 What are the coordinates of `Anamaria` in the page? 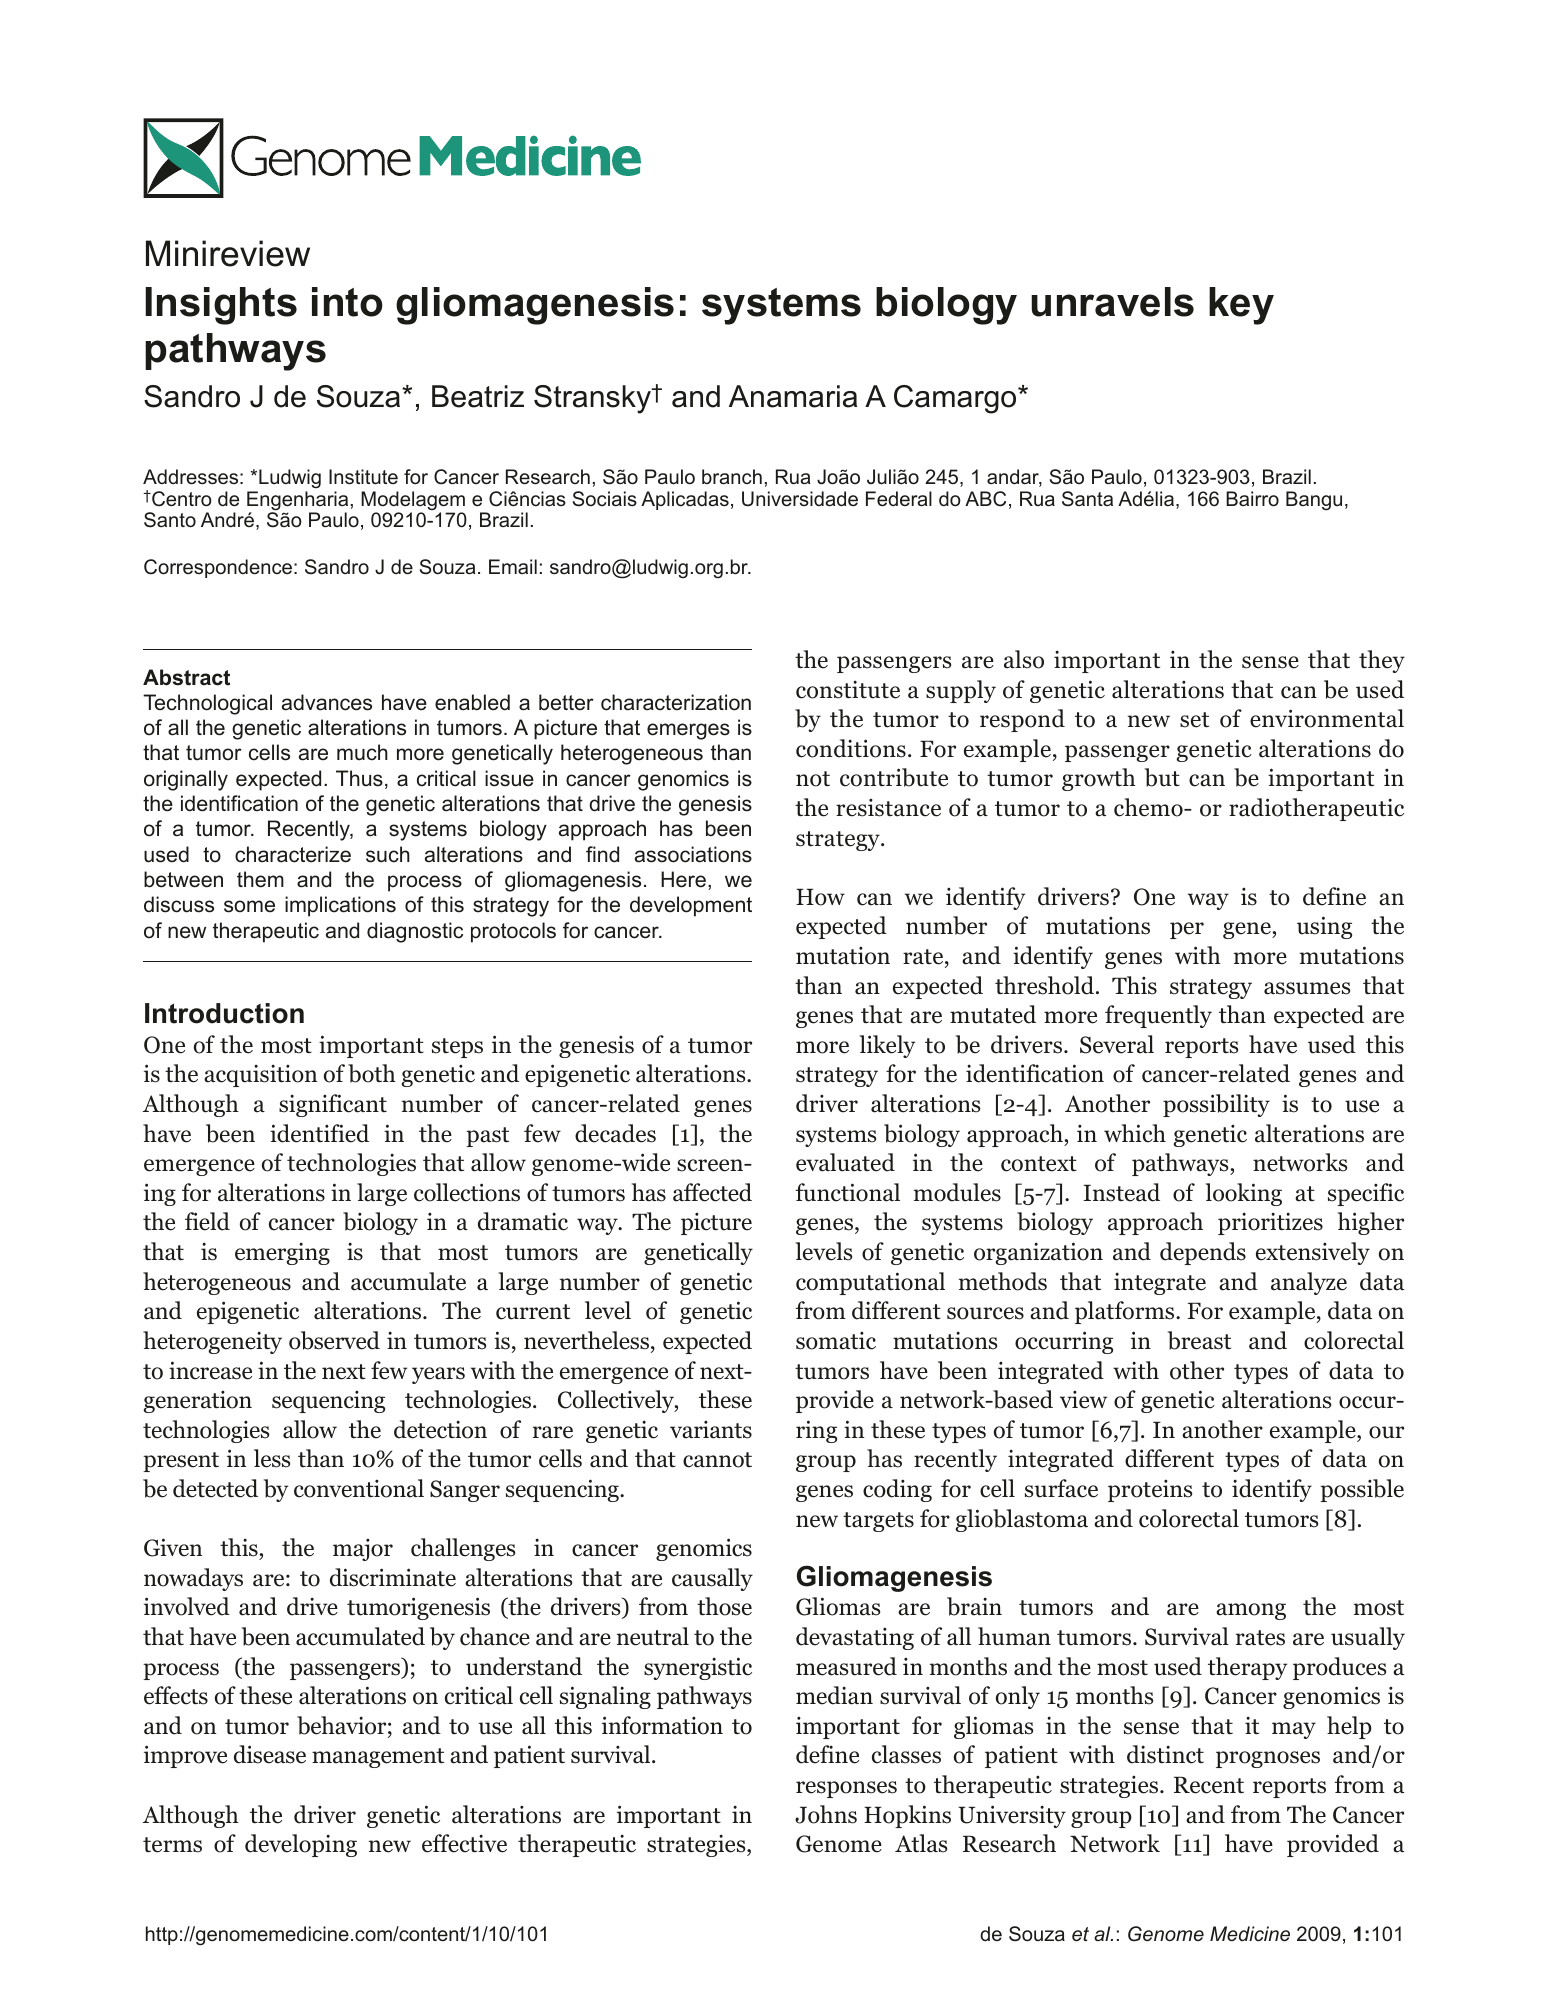 It's located at (793, 396).
